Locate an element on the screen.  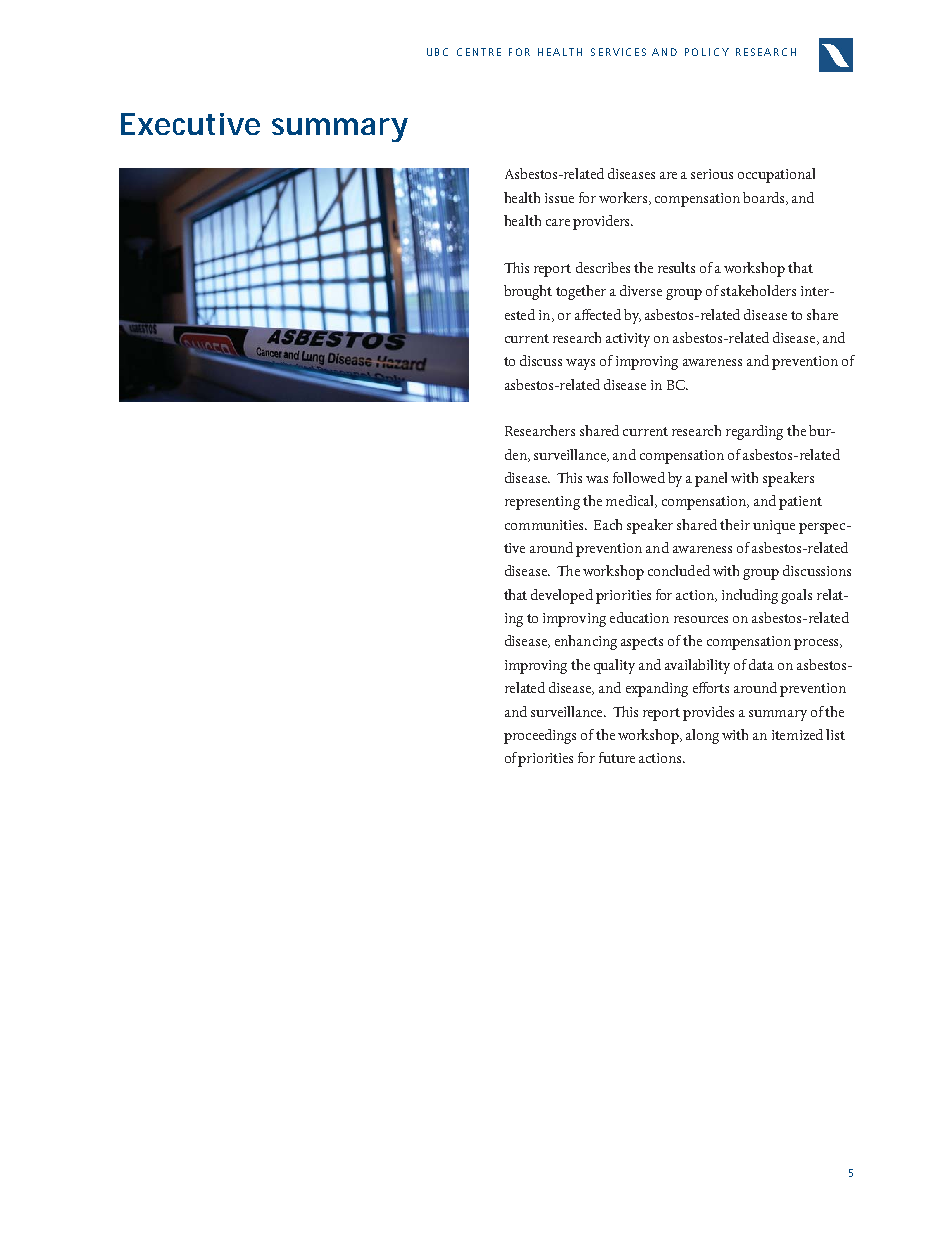
future is located at coordinates (617, 757).
